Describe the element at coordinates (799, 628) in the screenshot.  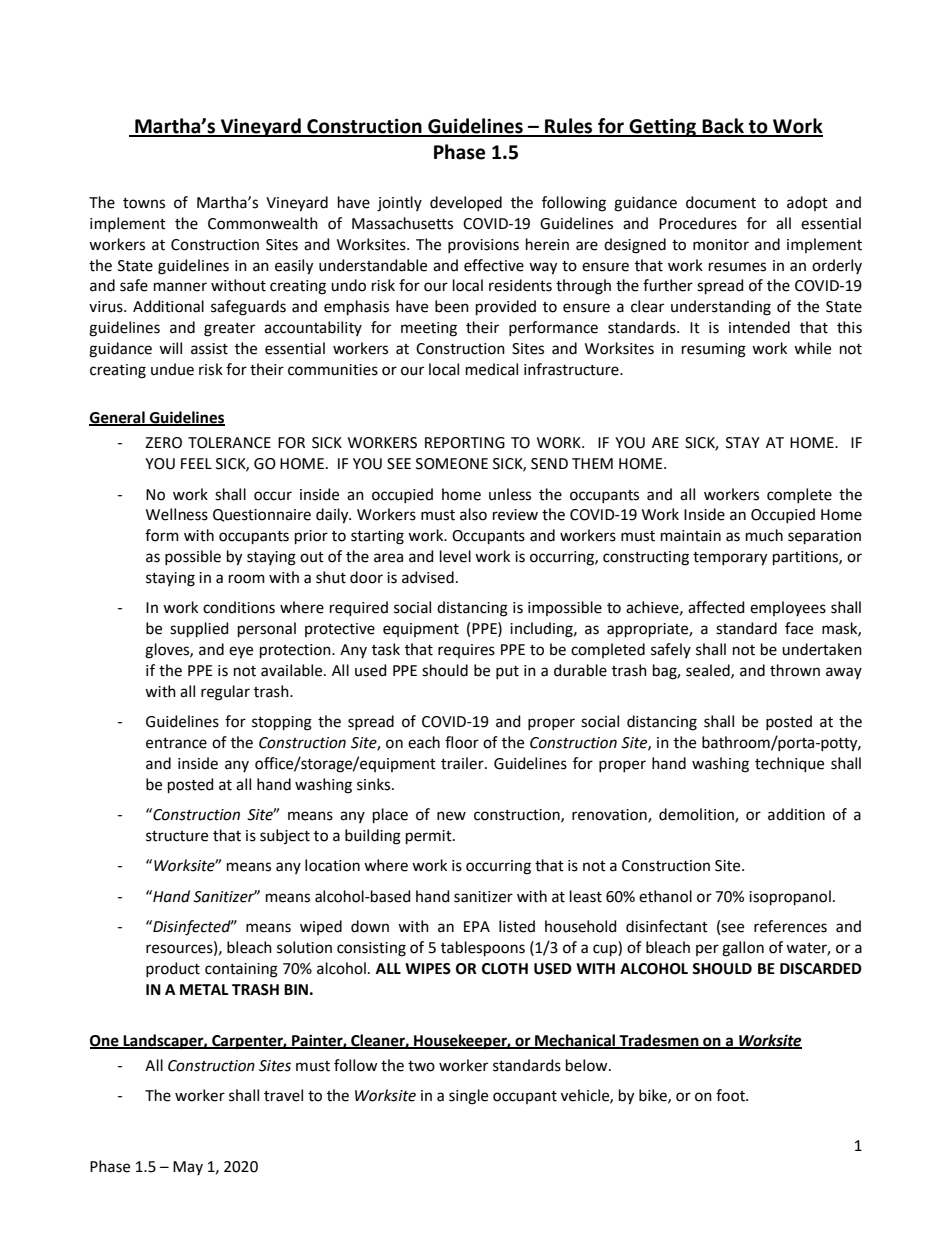
I see `face` at that location.
